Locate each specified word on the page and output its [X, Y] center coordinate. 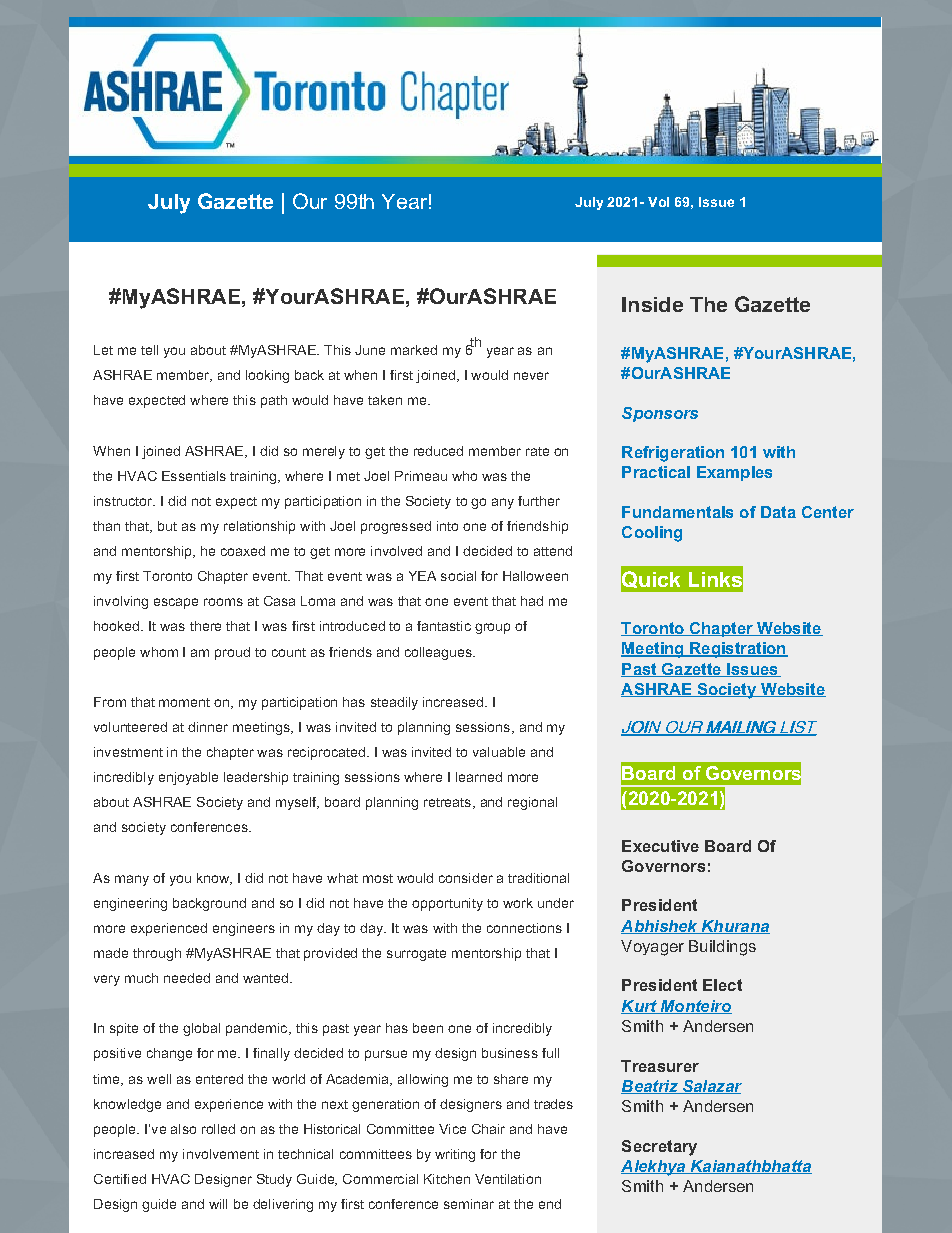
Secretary [659, 1148]
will [218, 1204]
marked [414, 350]
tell [149, 350]
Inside [652, 304]
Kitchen [447, 1179]
